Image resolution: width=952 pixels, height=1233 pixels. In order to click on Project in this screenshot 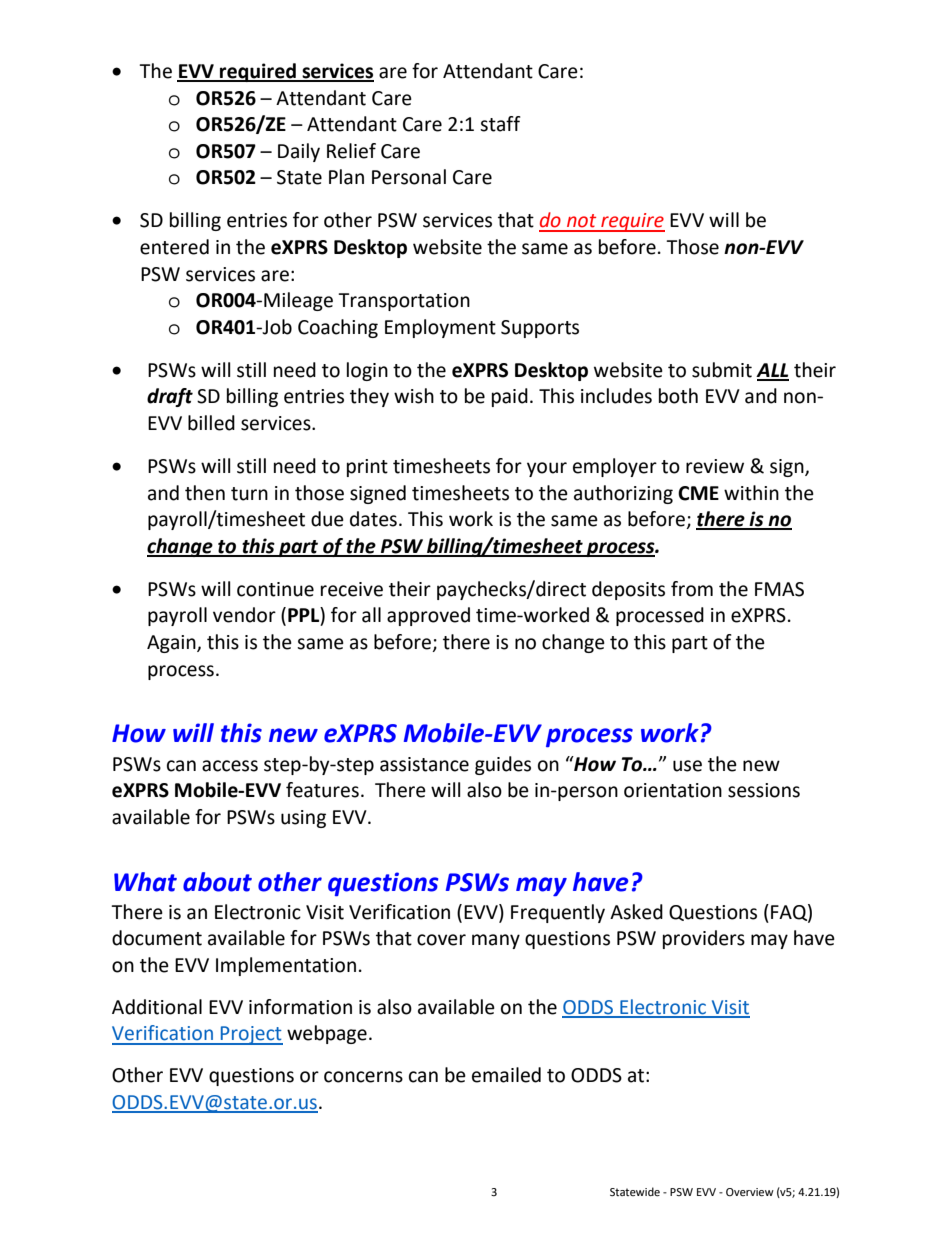, I will do `click(251, 1035)`.
